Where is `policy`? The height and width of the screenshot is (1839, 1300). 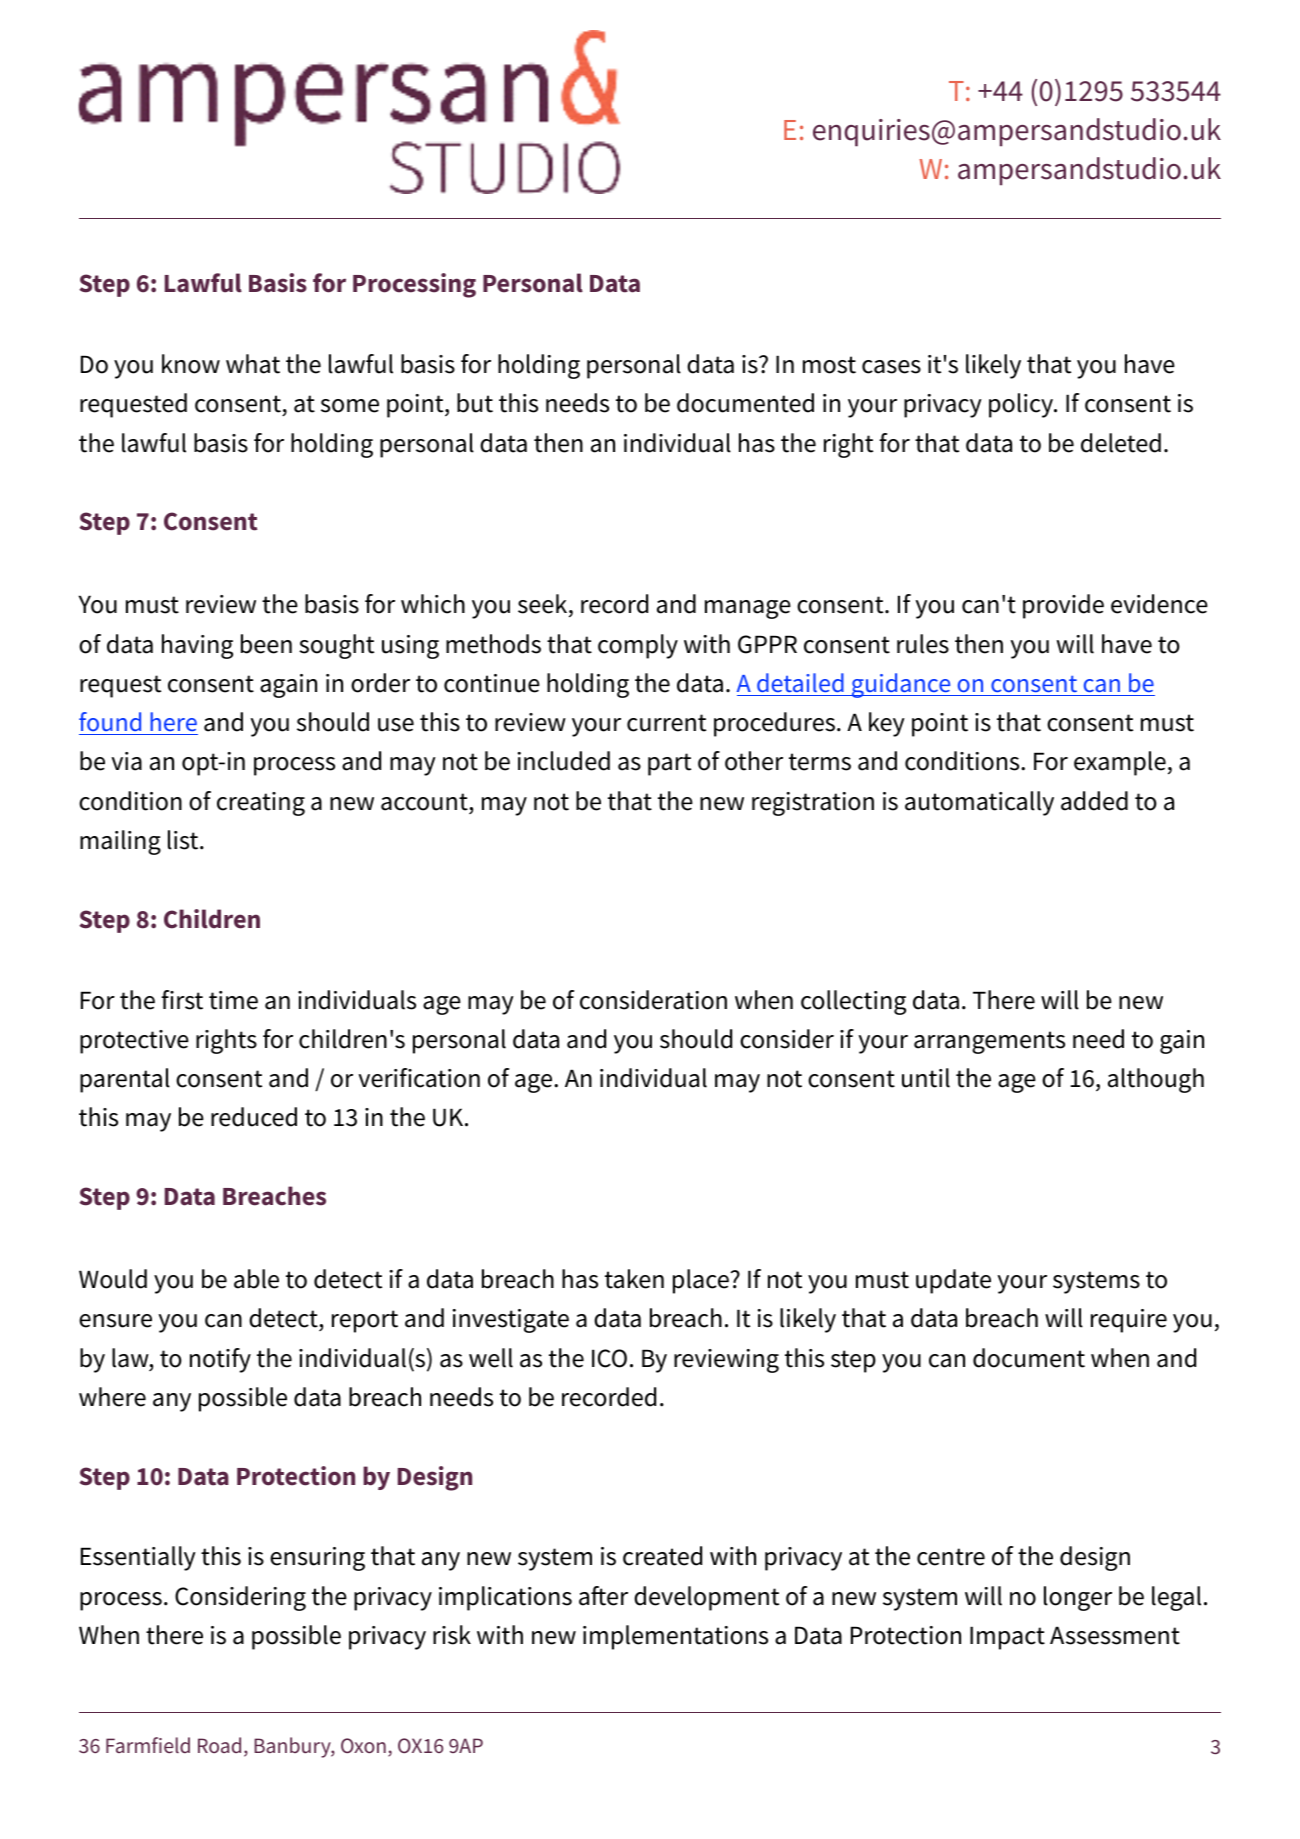 policy is located at coordinates (1022, 405).
